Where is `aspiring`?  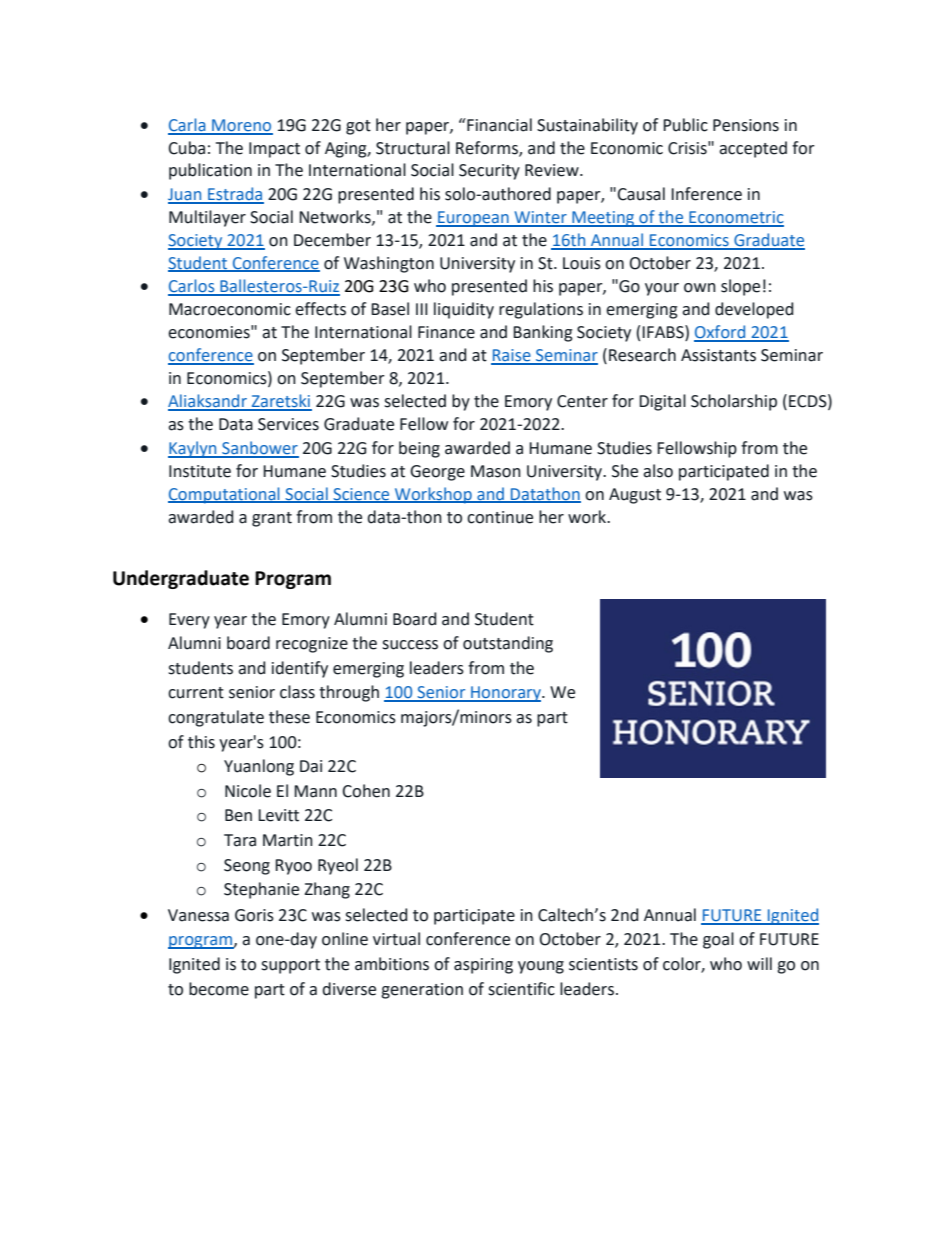
aspiring is located at coordinates (483, 966).
